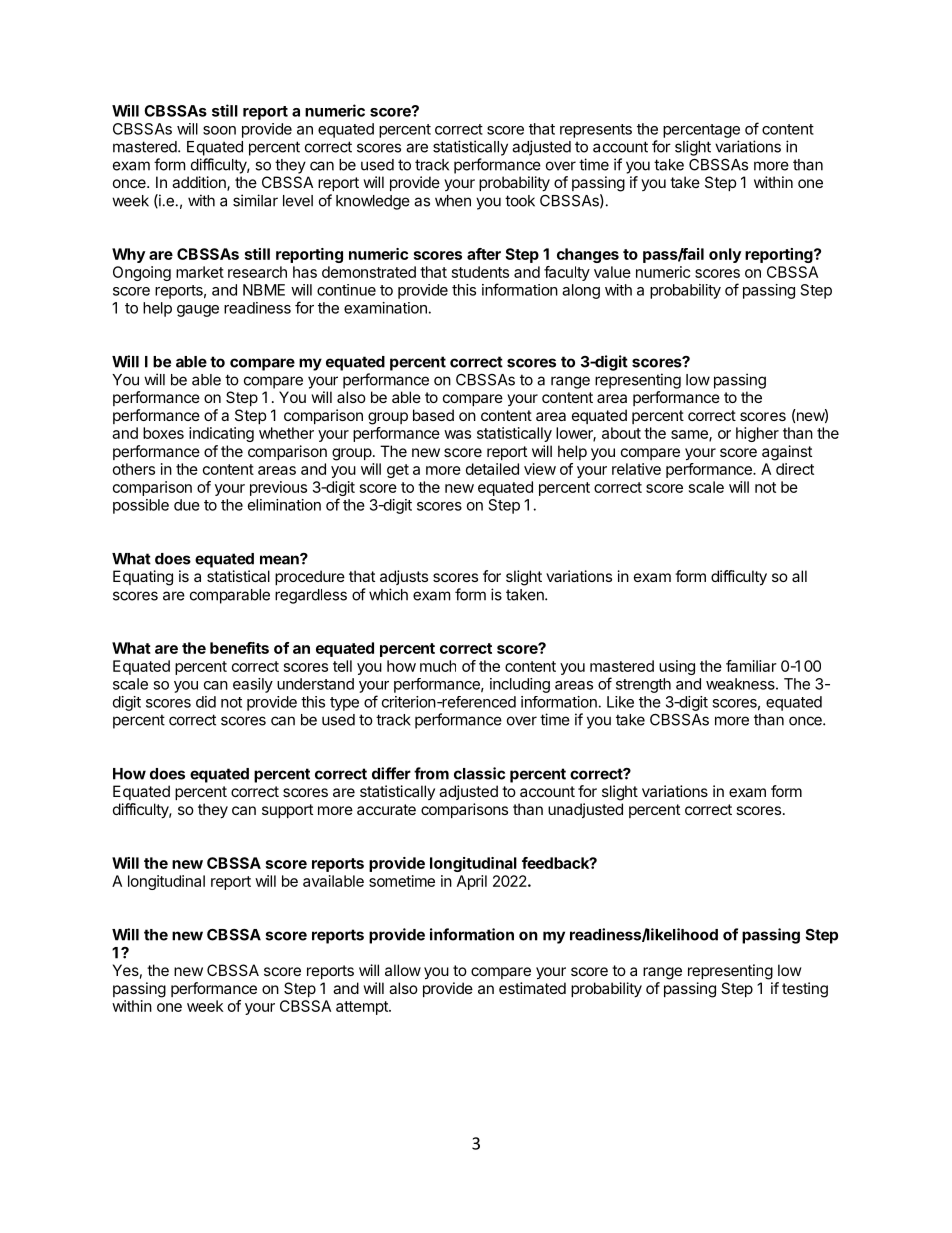 The image size is (952, 1233). What do you see at coordinates (198, 311) in the screenshot?
I see `gauge` at bounding box center [198, 311].
